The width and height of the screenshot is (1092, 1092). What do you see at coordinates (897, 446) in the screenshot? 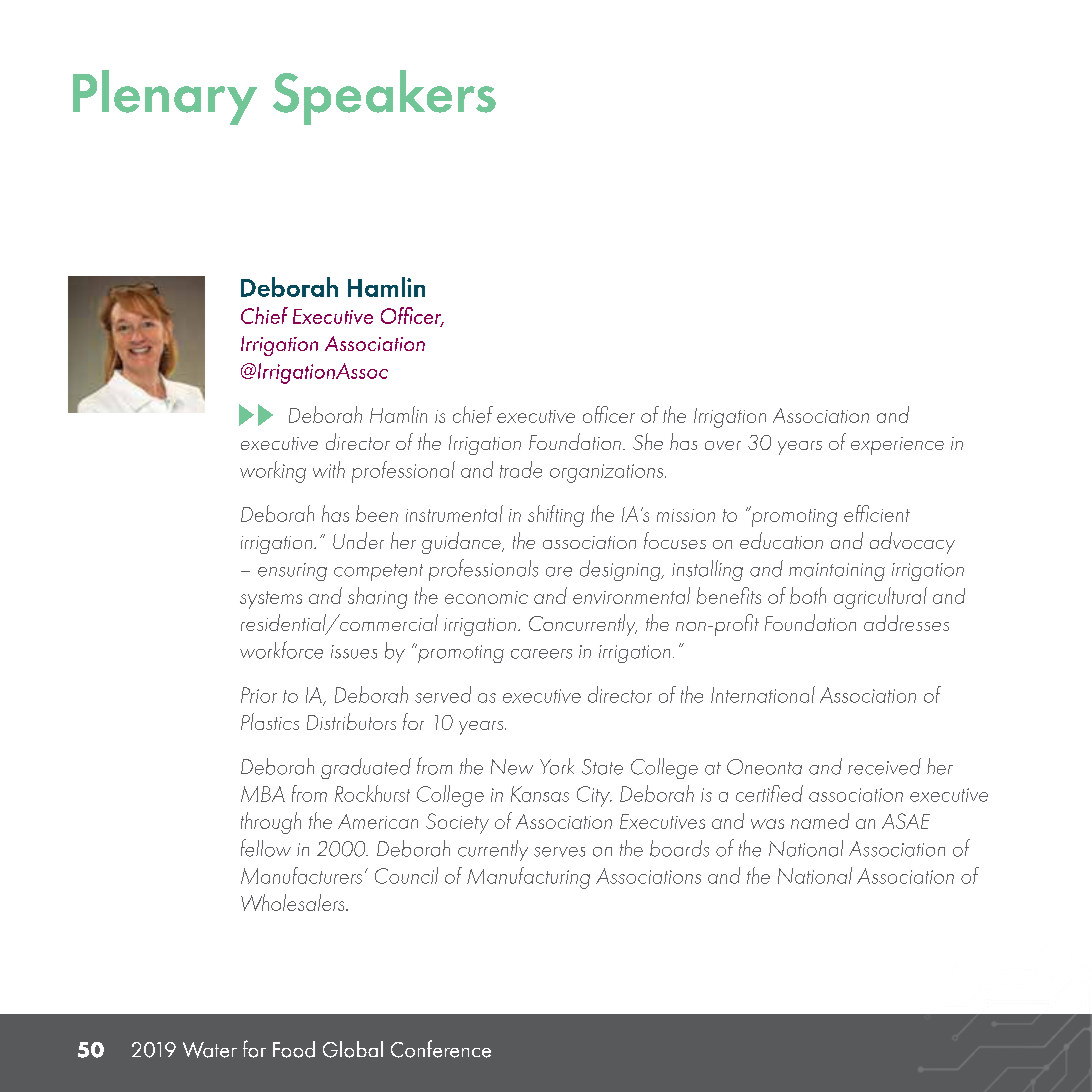
I see `experience` at bounding box center [897, 446].
